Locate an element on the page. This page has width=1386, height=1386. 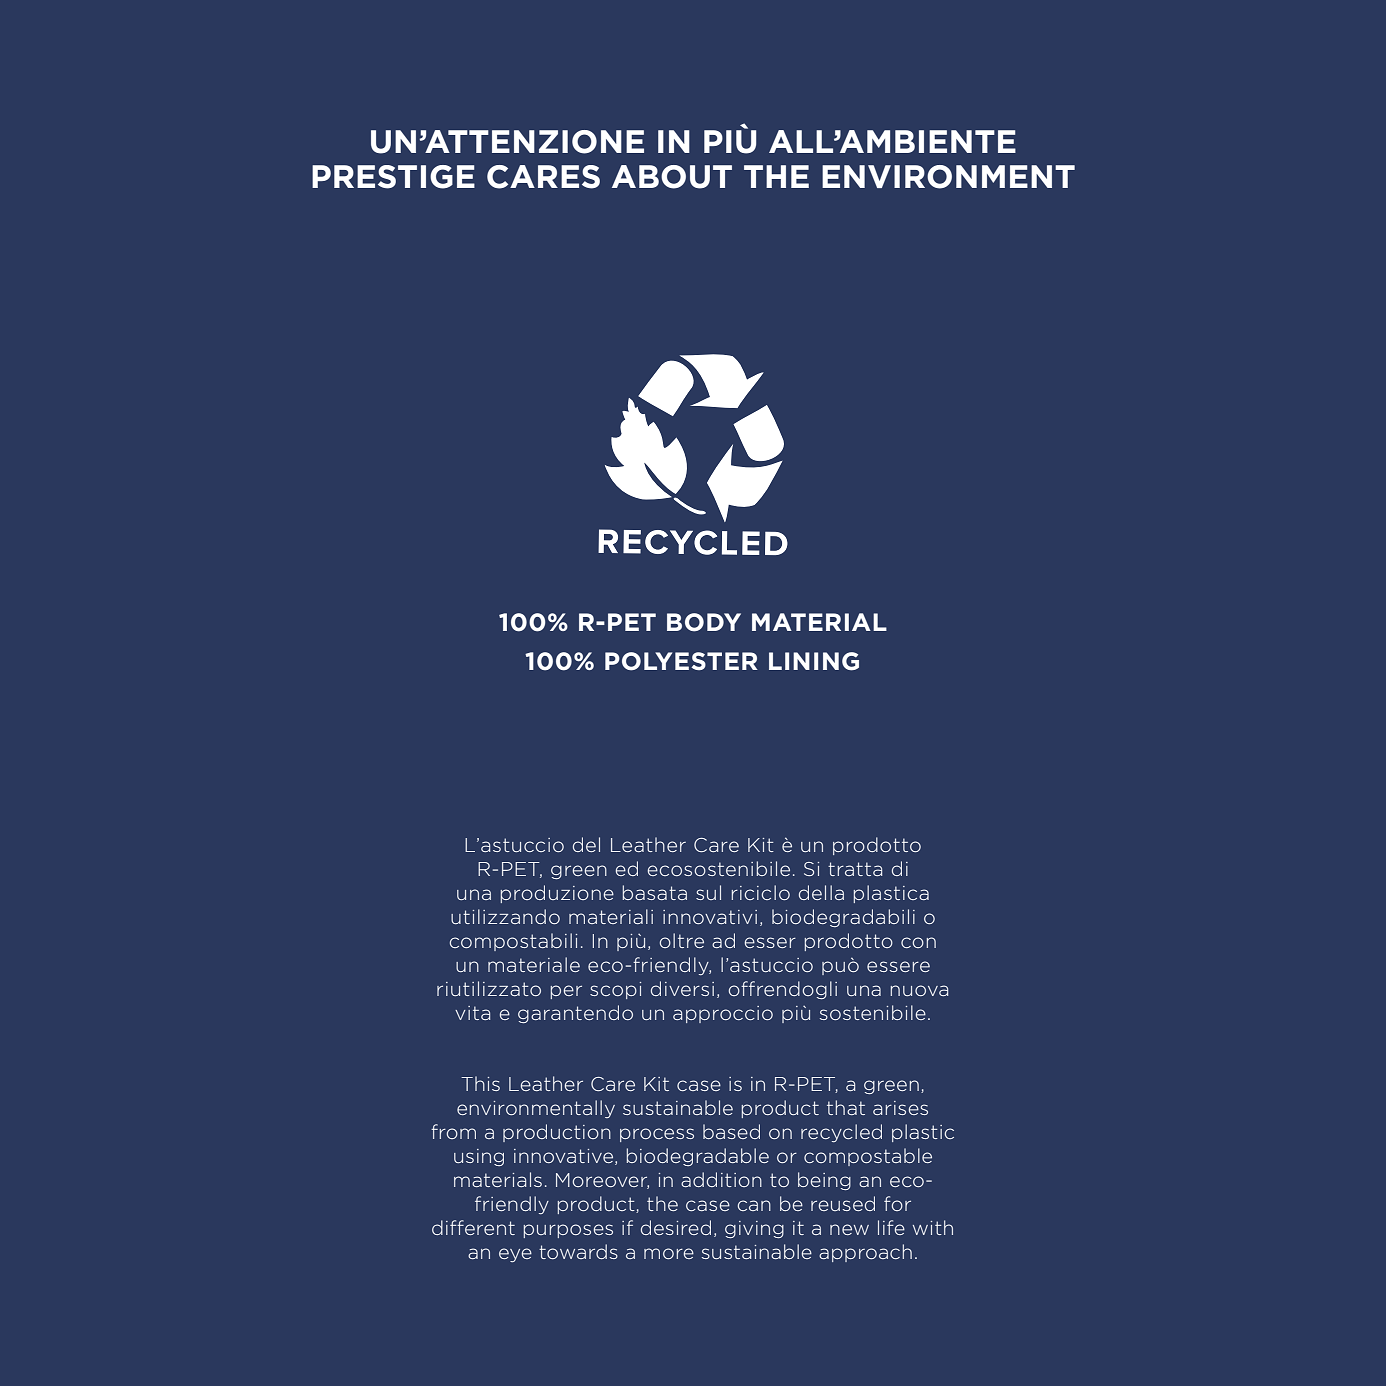
PRESTIGE is located at coordinates (393, 177).
